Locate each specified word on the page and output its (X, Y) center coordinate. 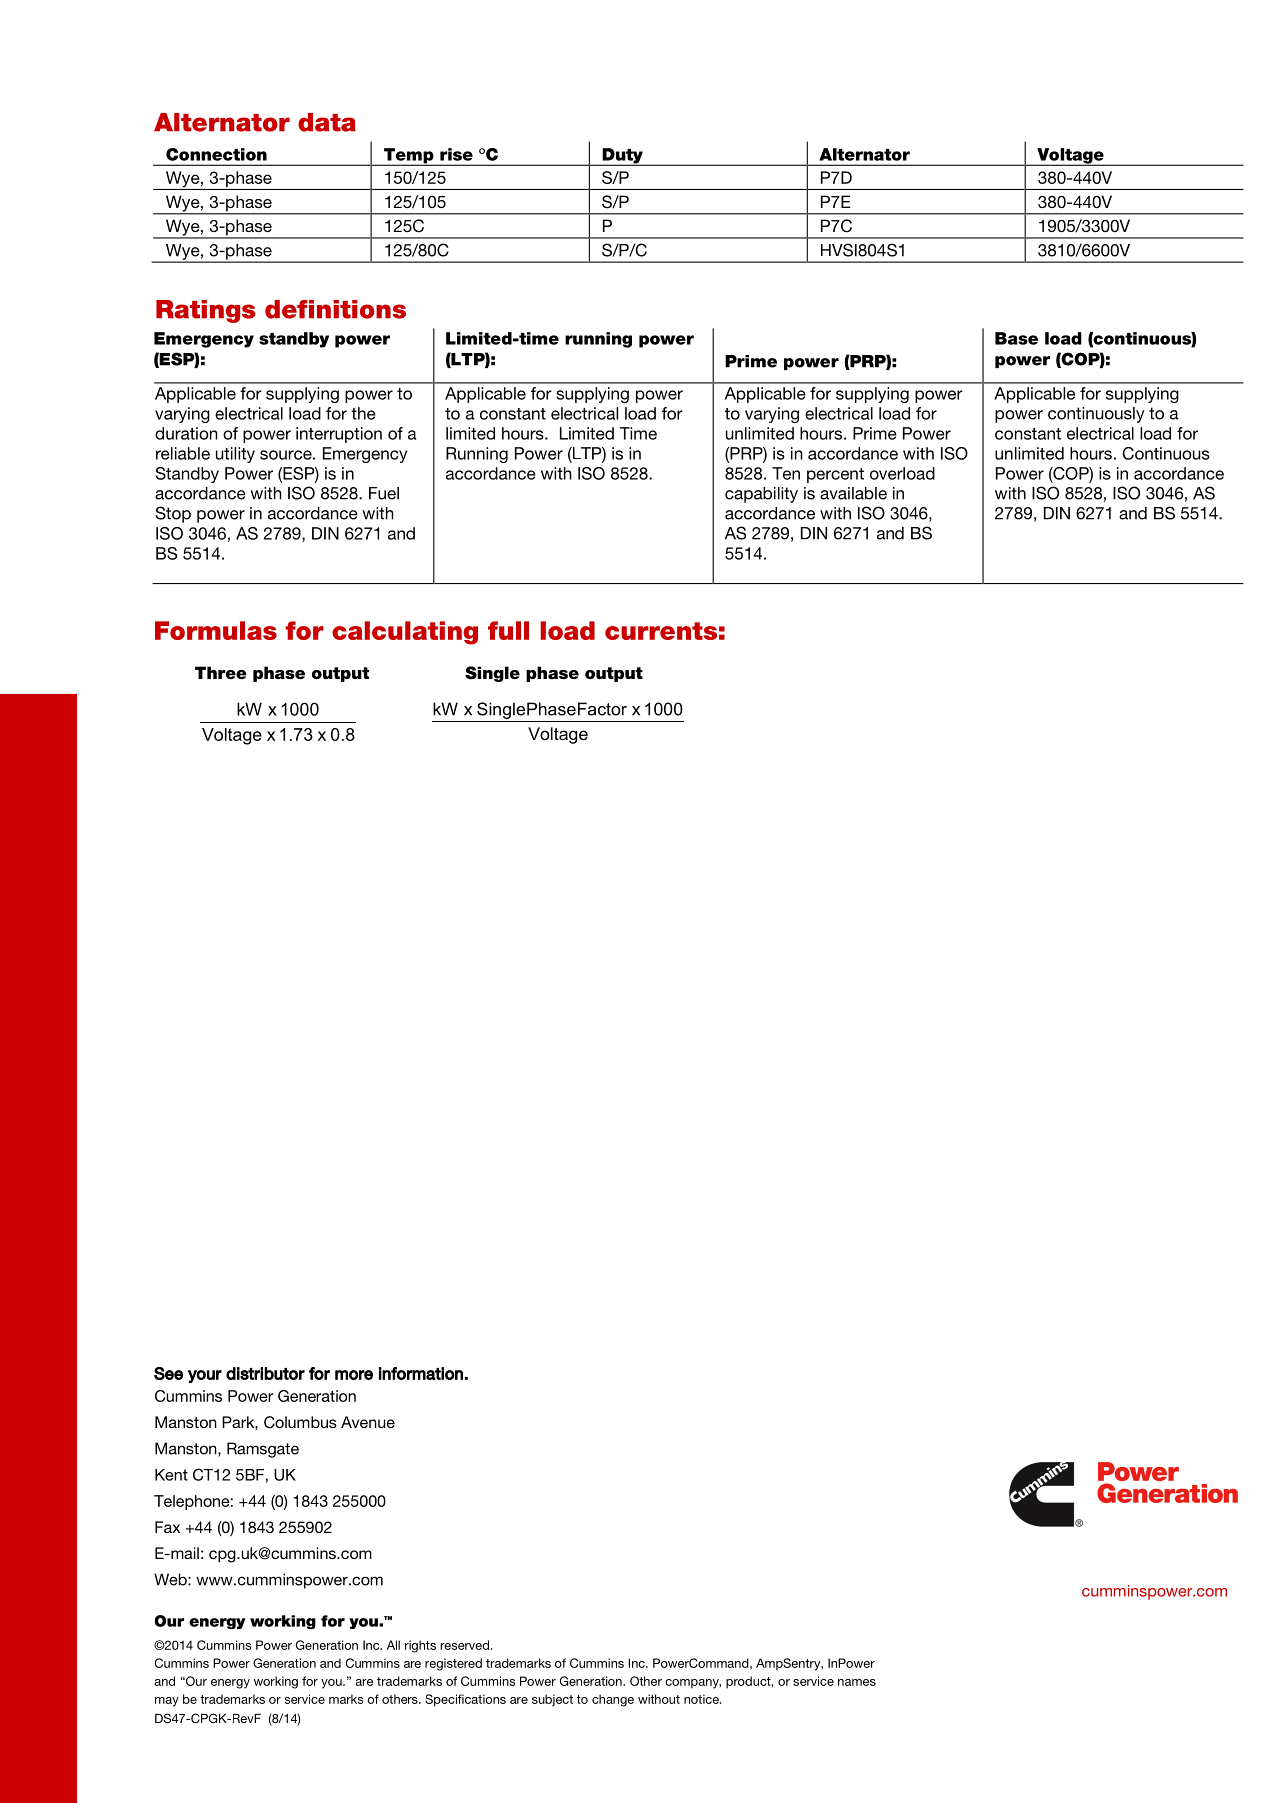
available (853, 493)
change (613, 1700)
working (276, 1682)
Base (1016, 338)
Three (221, 672)
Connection (216, 154)
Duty (622, 157)
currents (661, 631)
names (857, 1682)
